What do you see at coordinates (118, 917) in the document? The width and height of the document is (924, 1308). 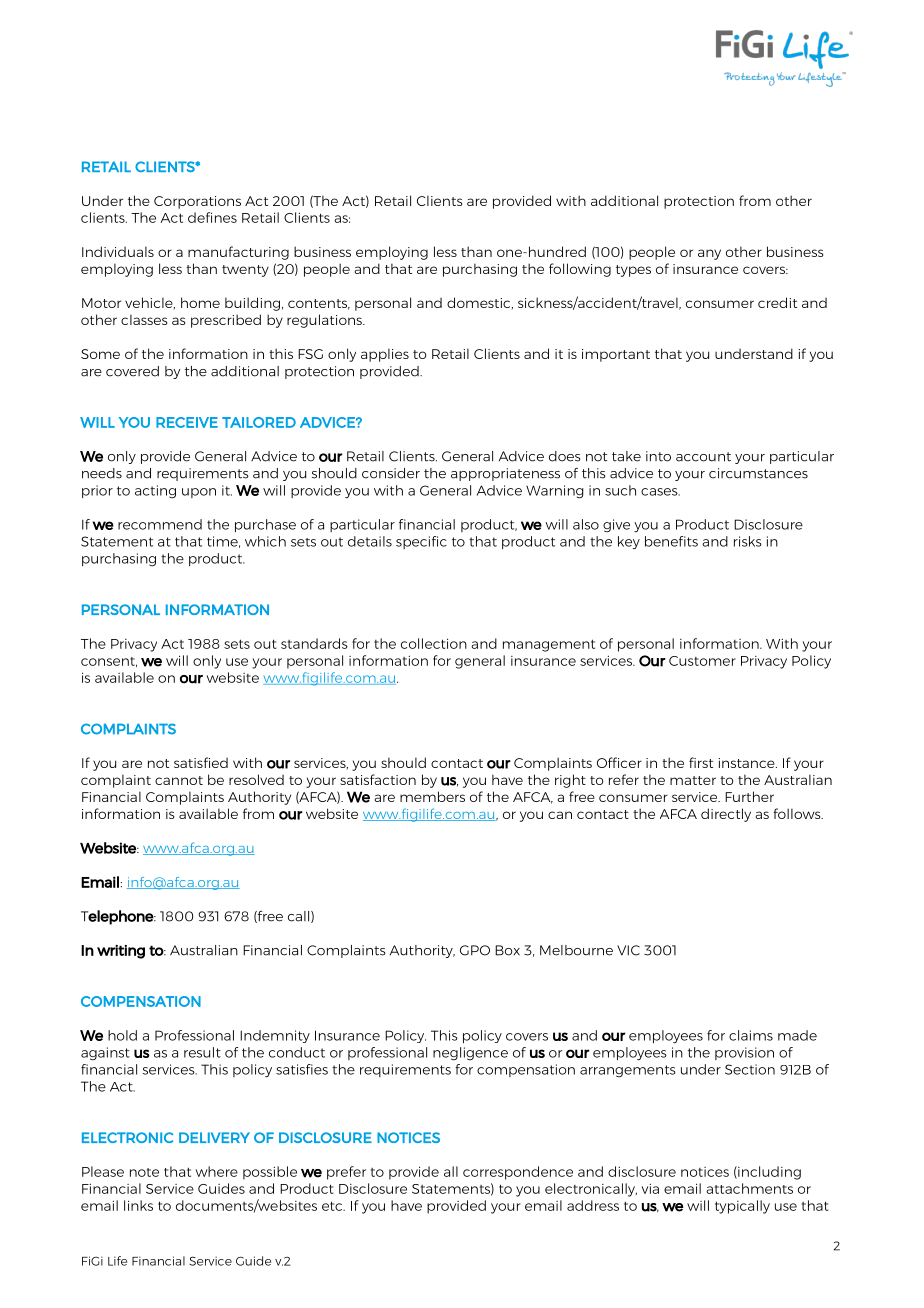 I see `Telephone` at bounding box center [118, 917].
